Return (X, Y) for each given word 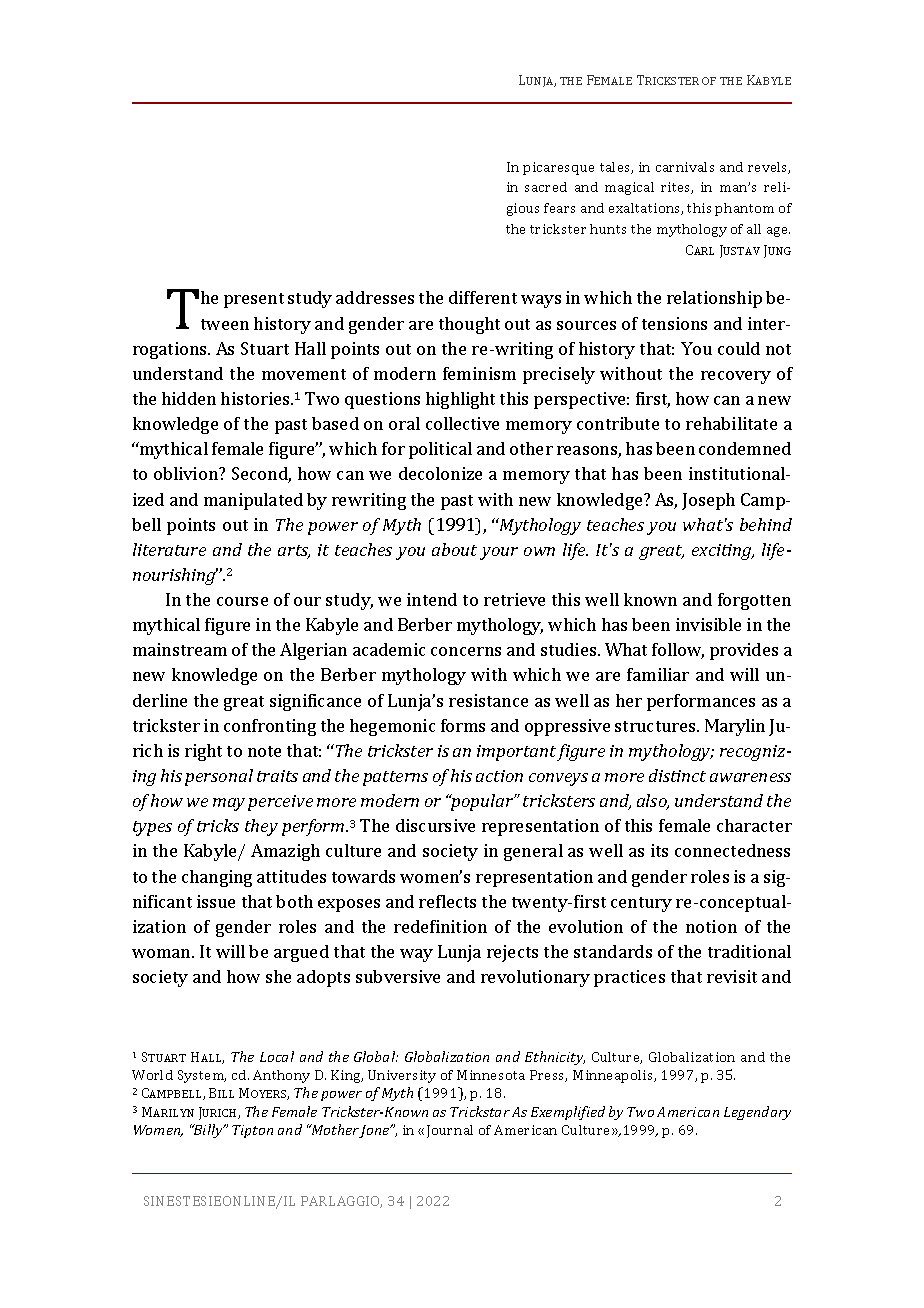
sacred (546, 187)
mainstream (180, 649)
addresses (375, 297)
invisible (708, 624)
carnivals (685, 167)
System (202, 1076)
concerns (466, 651)
